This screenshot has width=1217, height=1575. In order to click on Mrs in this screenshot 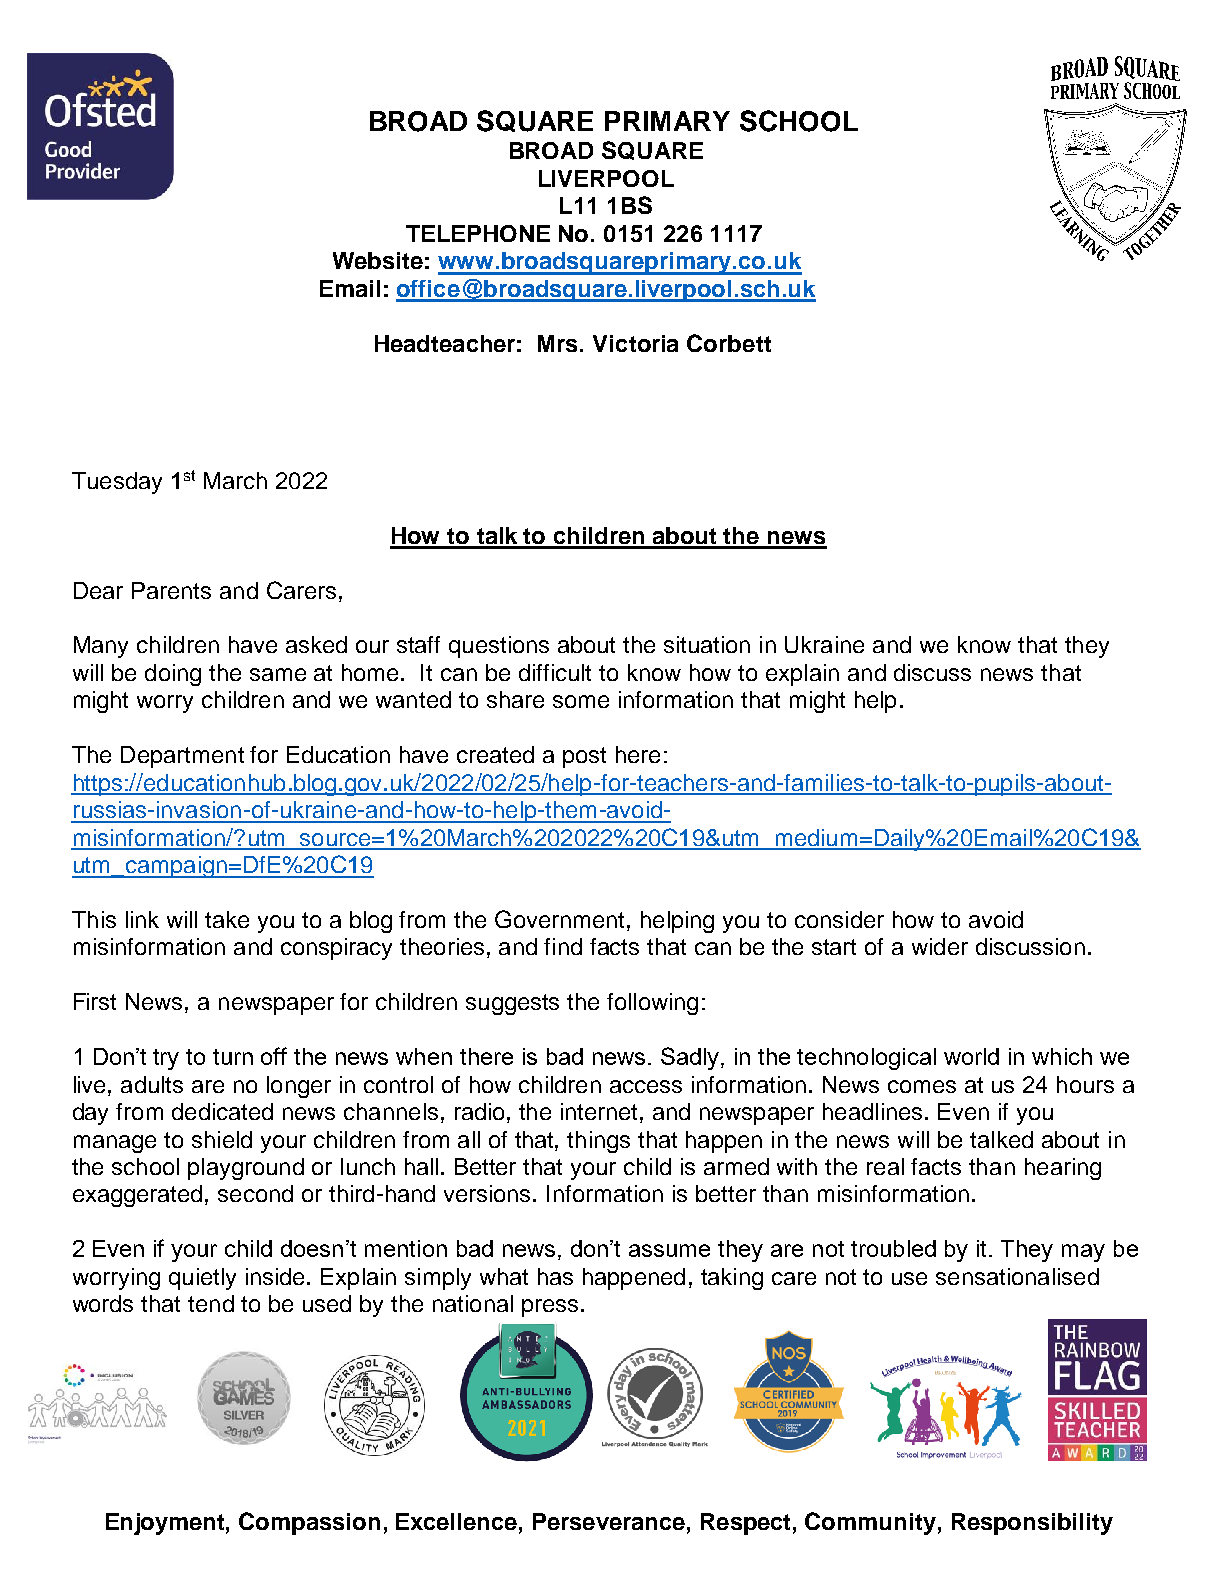, I will do `click(559, 343)`.
